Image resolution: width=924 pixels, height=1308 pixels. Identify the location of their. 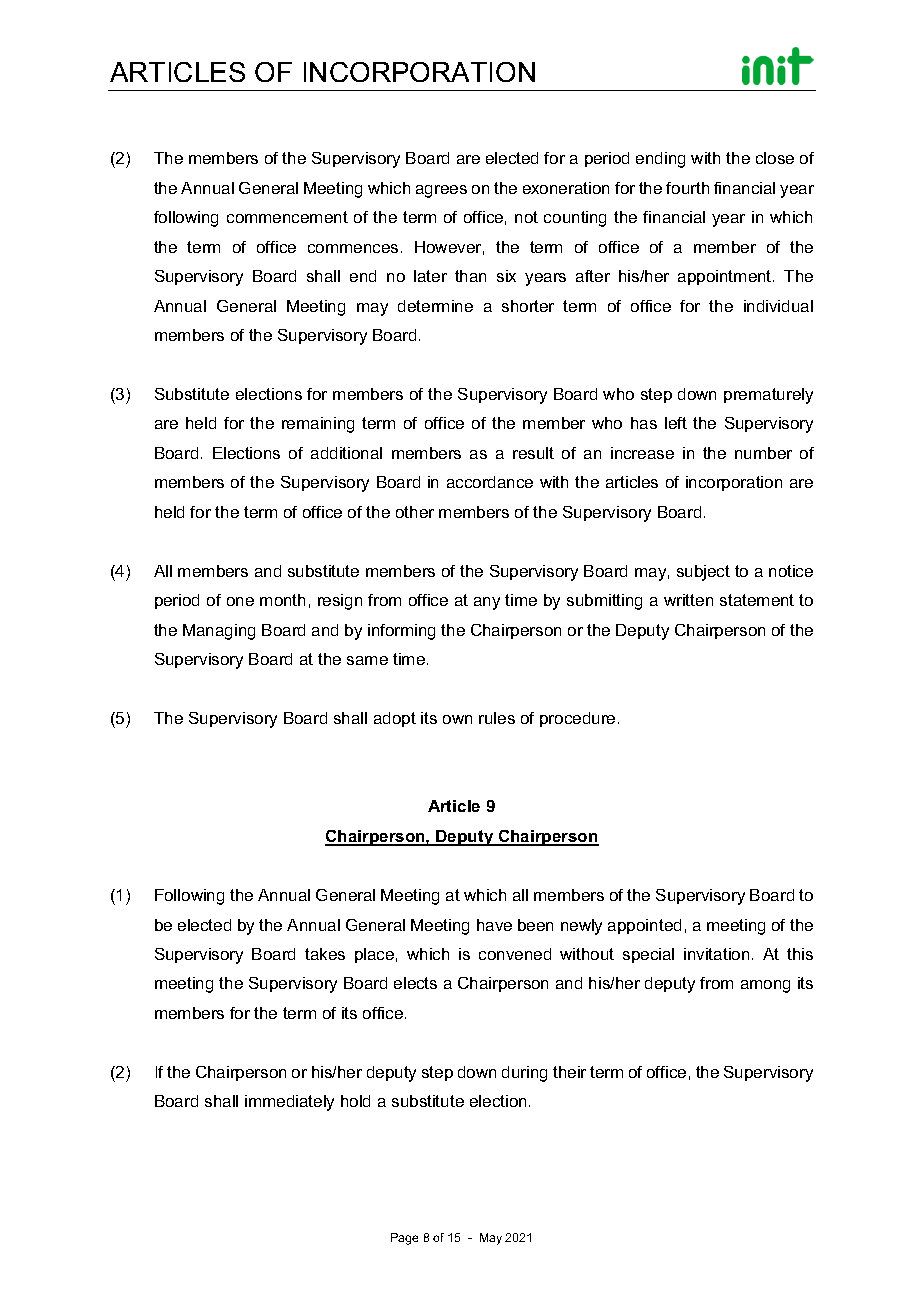
(569, 1072).
